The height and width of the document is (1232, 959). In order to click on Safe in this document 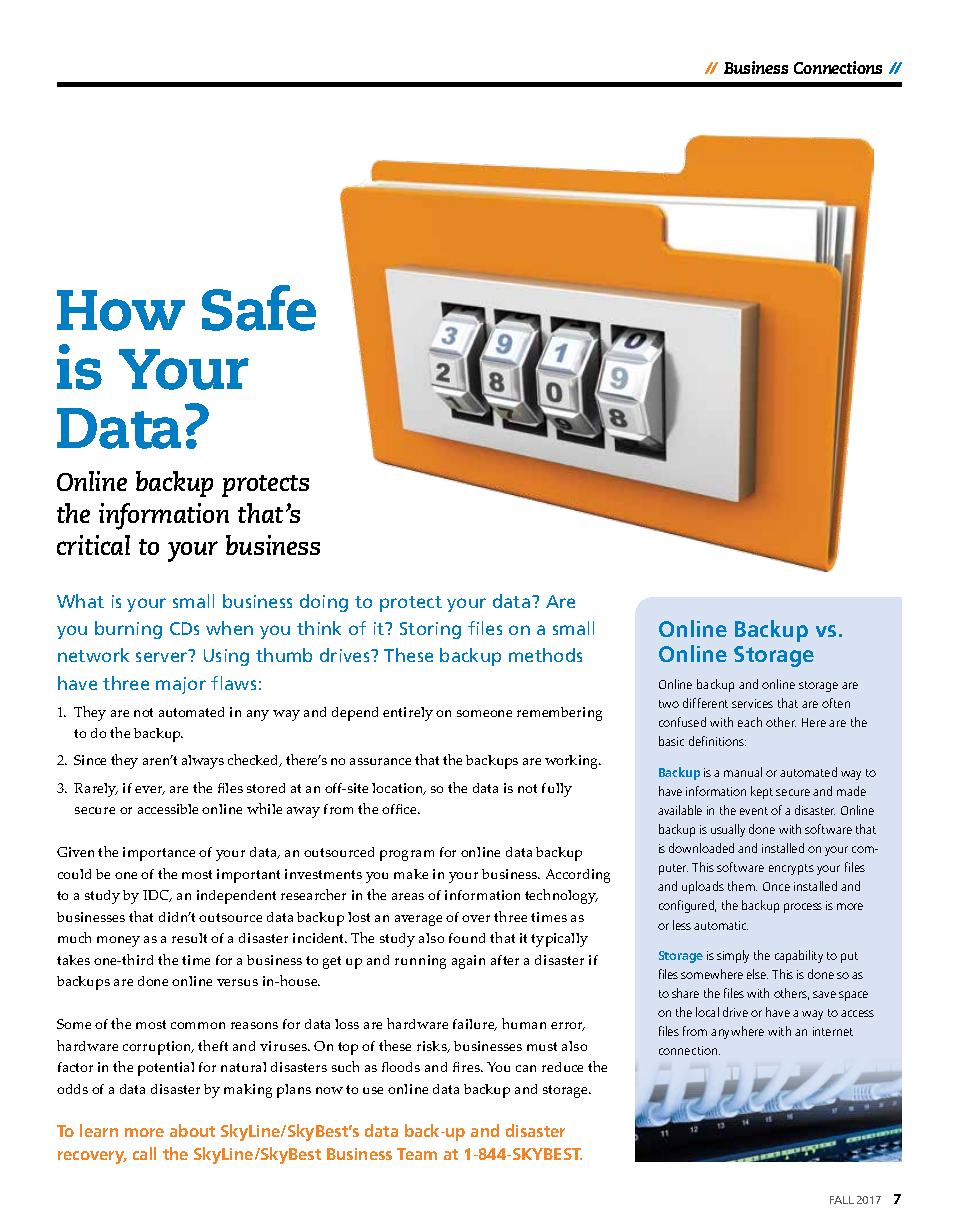, I will do `click(259, 308)`.
